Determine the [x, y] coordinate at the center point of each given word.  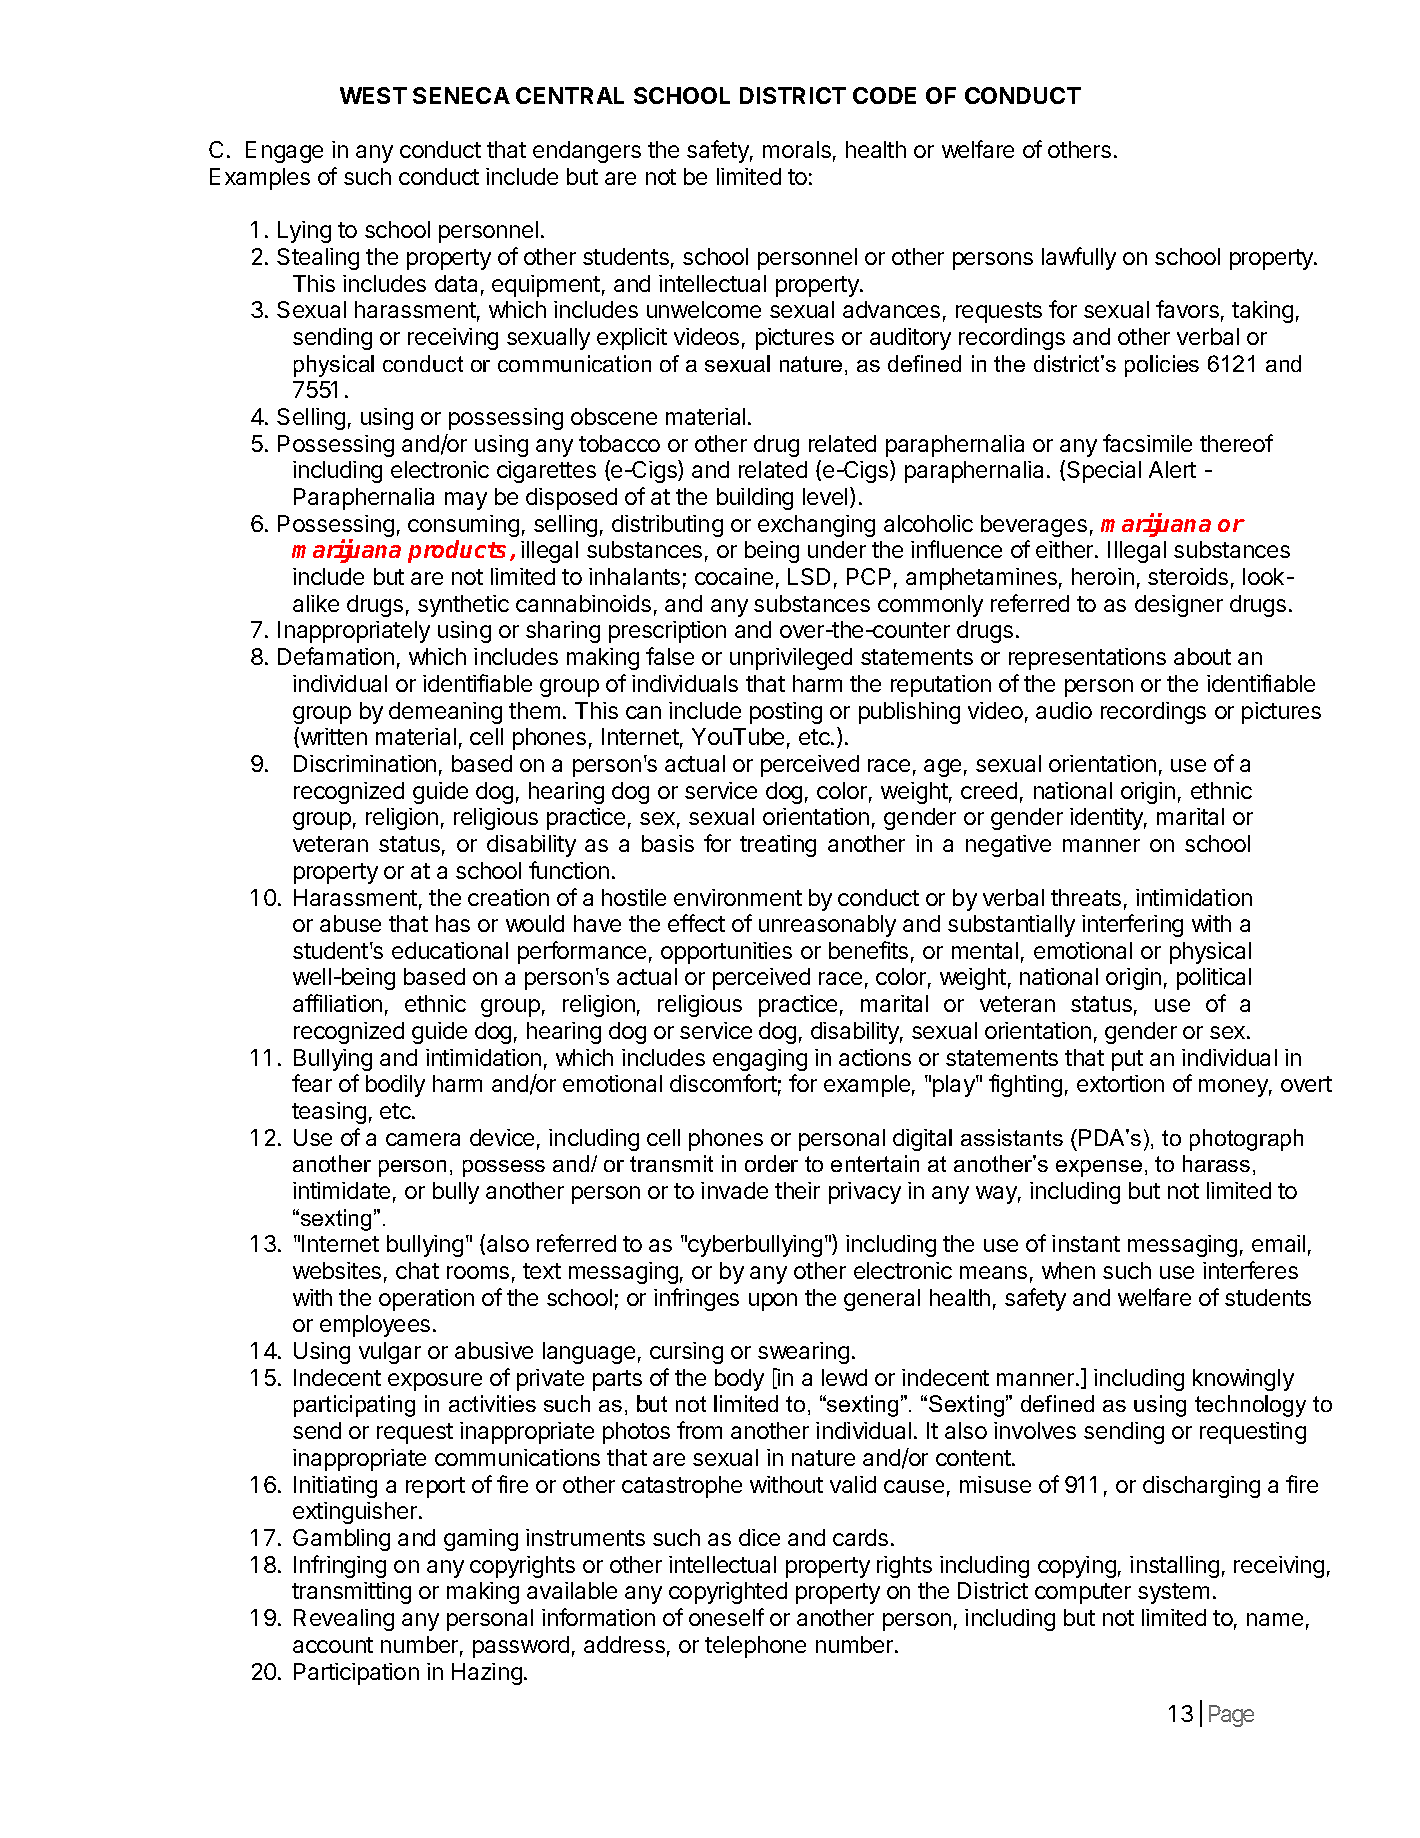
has [453, 923]
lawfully [1079, 258]
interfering [1132, 925]
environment [738, 897]
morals [797, 149]
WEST [373, 95]
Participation [356, 1674]
